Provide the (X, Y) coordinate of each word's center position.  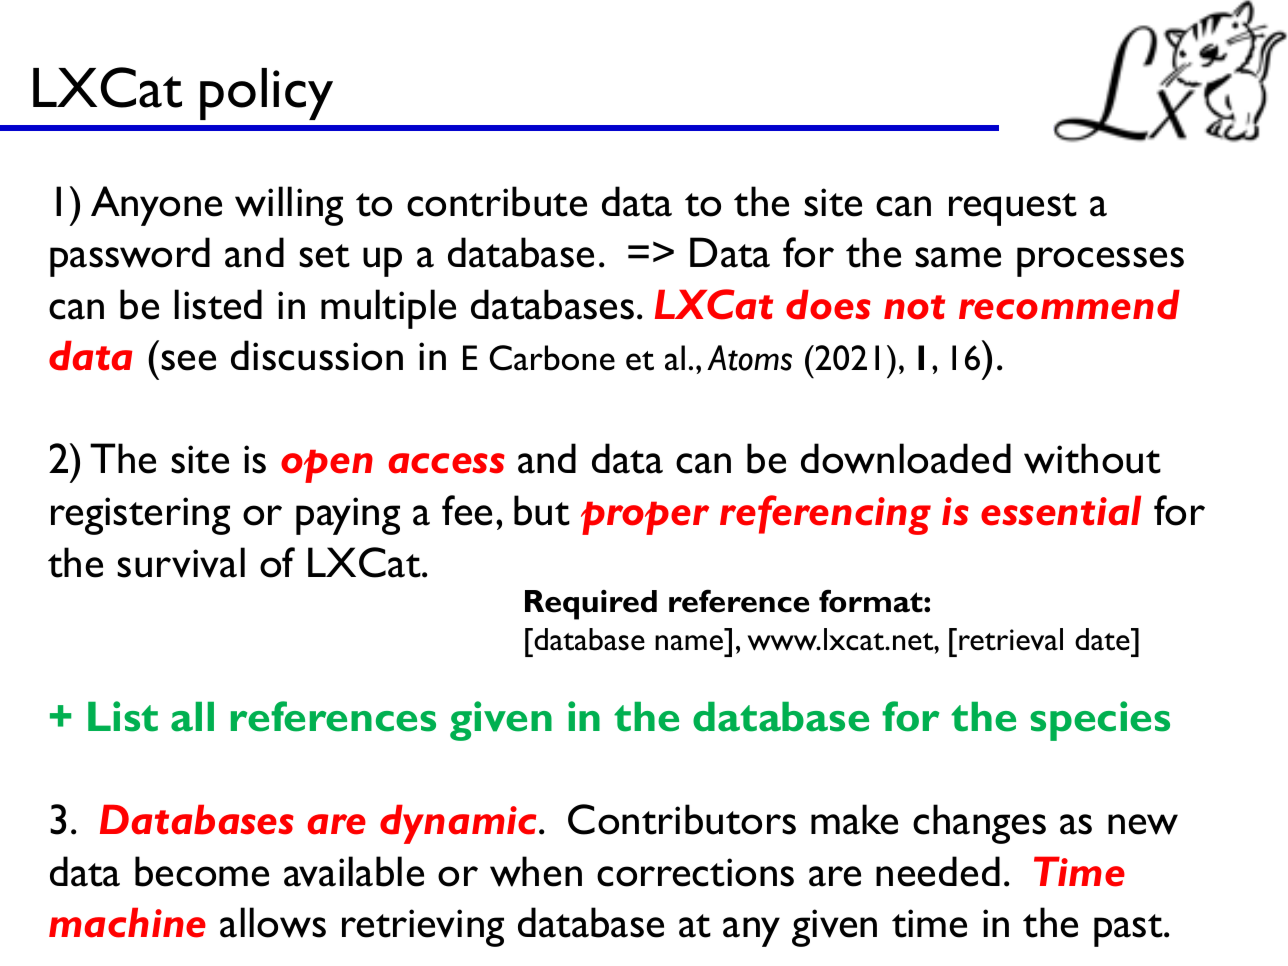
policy (266, 94)
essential (1061, 510)
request (1013, 209)
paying (348, 516)
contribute (497, 201)
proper (645, 518)
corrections (695, 872)
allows (273, 922)
